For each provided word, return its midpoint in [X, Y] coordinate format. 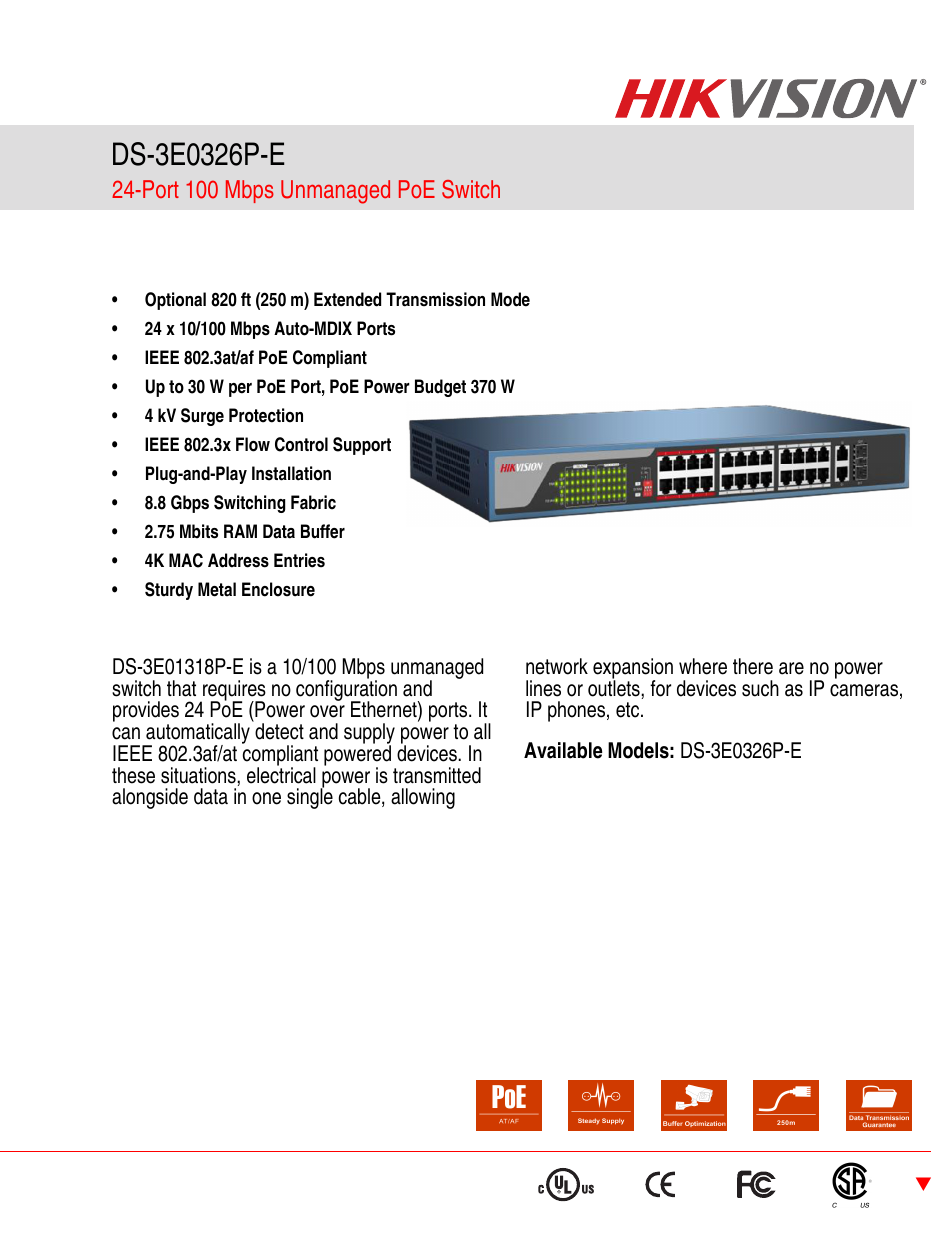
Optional [175, 301]
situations [199, 775]
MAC [186, 560]
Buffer [323, 531]
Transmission [435, 299]
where [703, 666]
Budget [440, 388]
